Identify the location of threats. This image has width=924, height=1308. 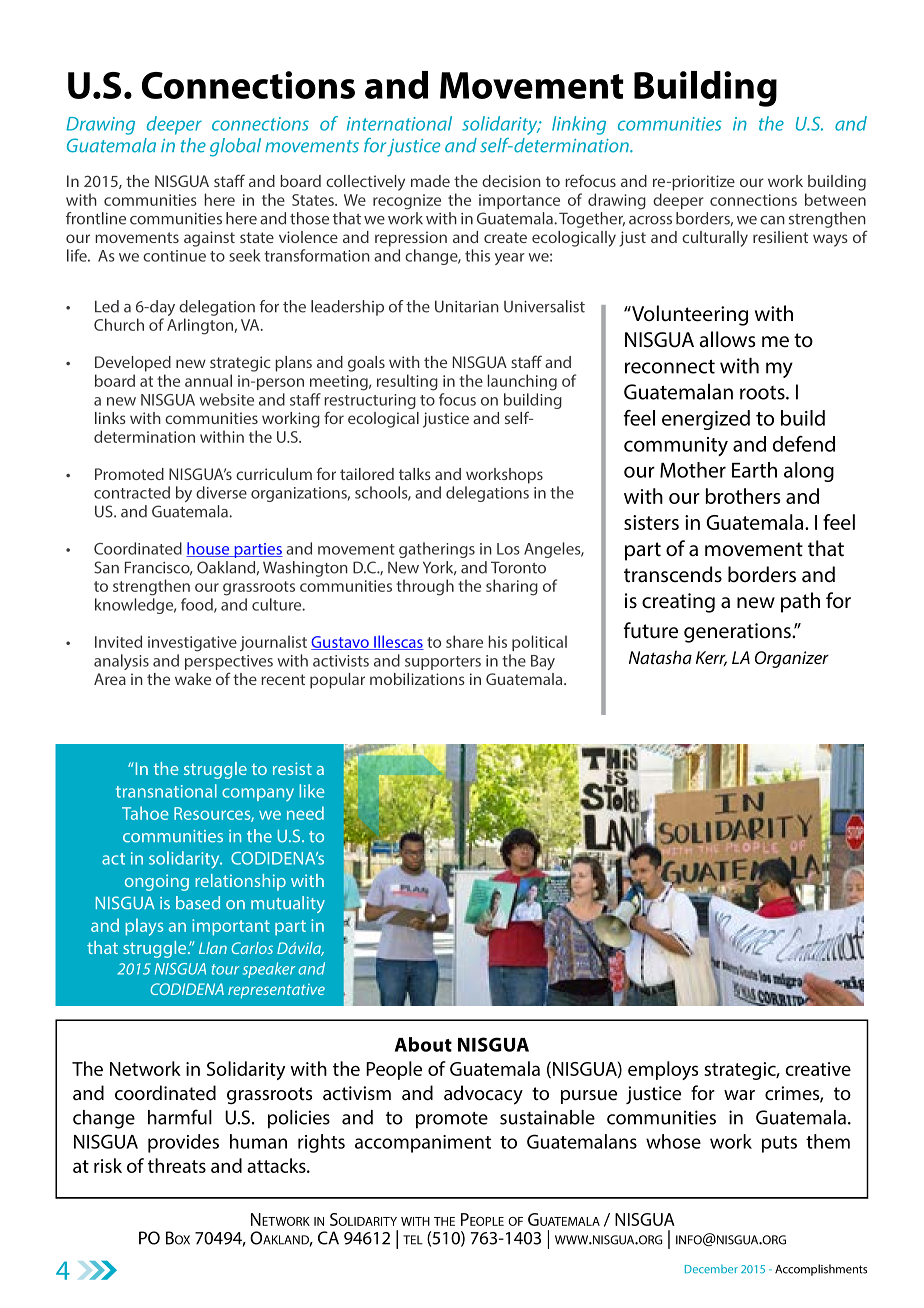
(177, 1165).
